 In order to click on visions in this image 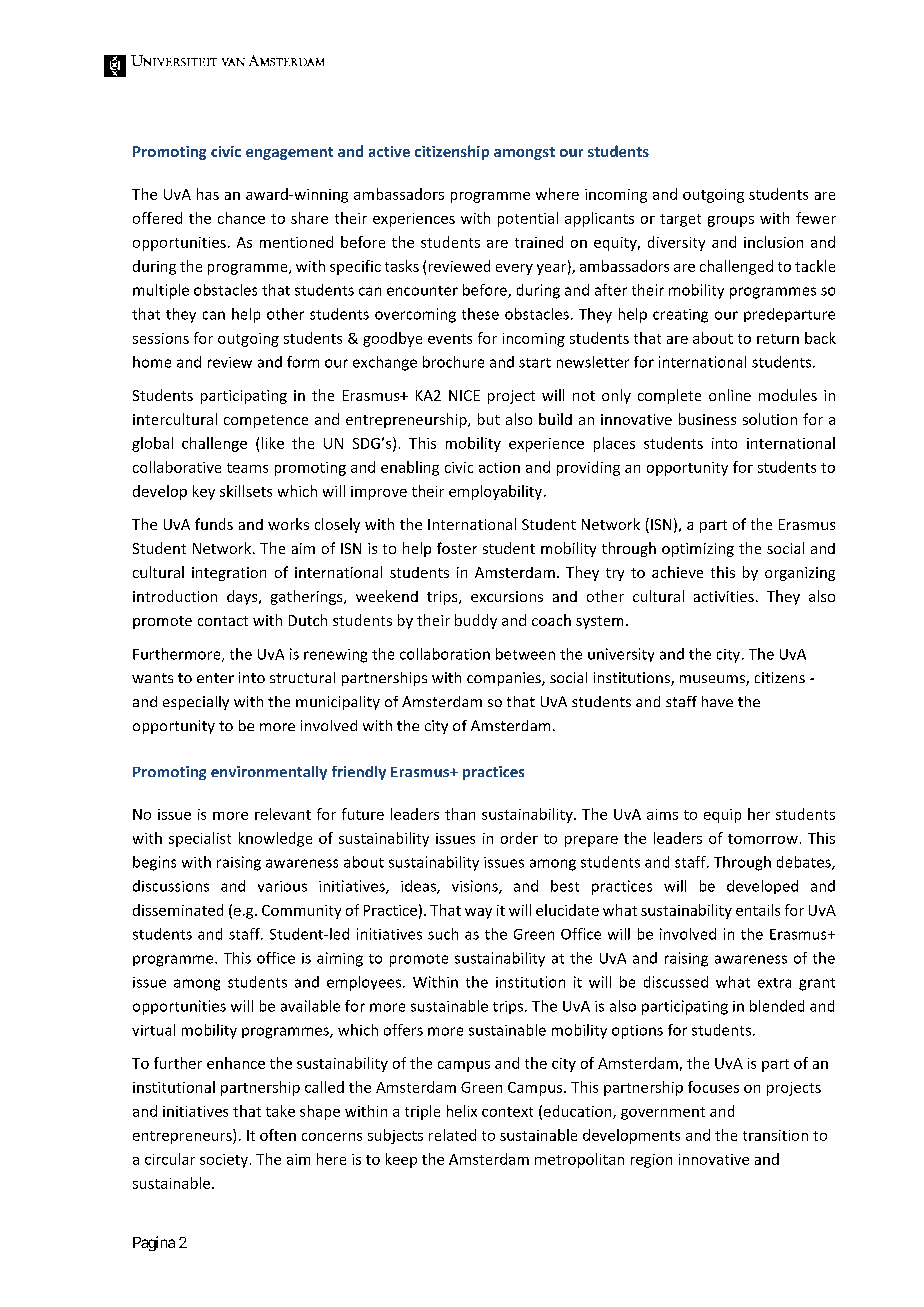, I will do `click(476, 887)`.
